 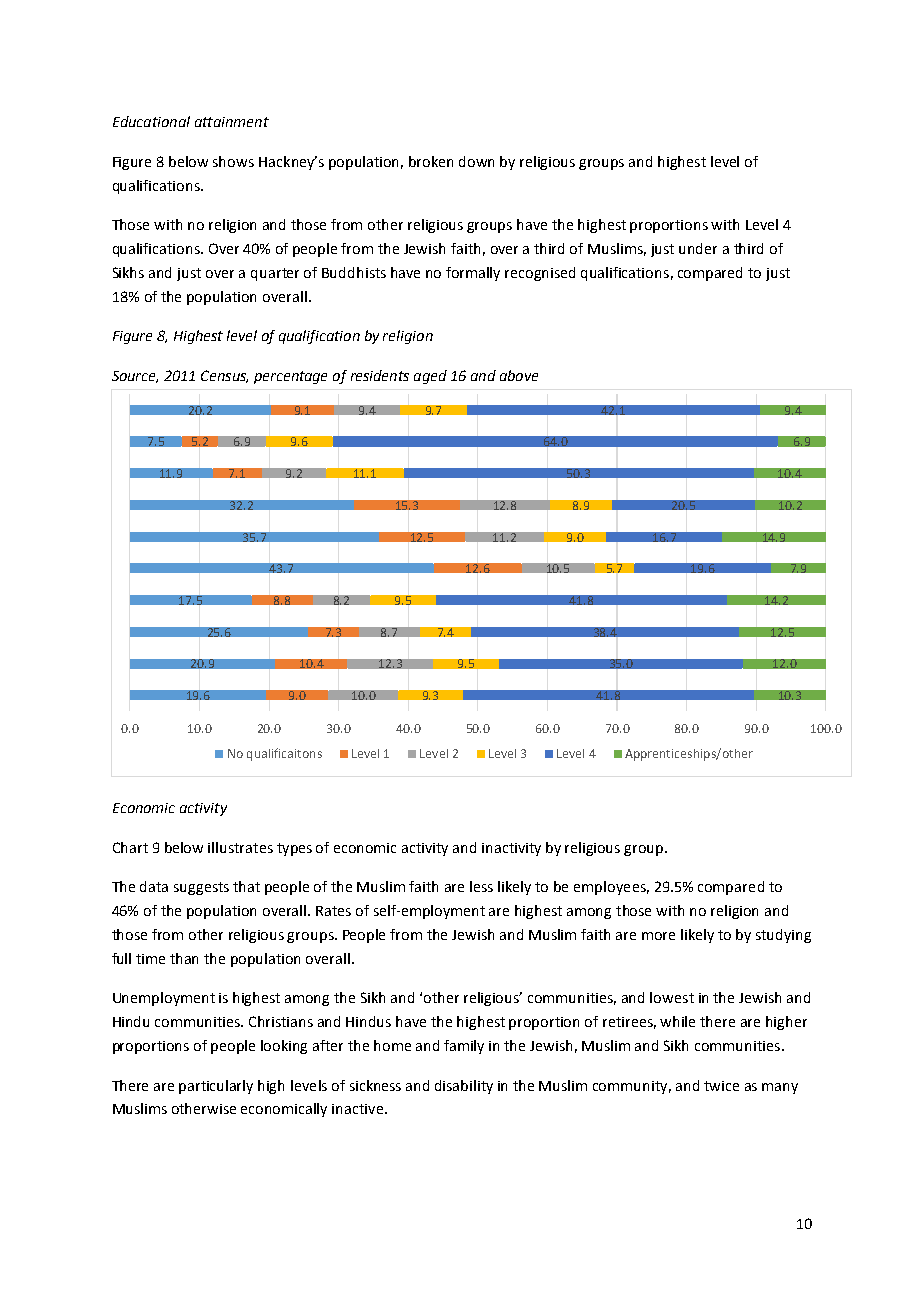 I want to click on shows, so click(x=233, y=161).
